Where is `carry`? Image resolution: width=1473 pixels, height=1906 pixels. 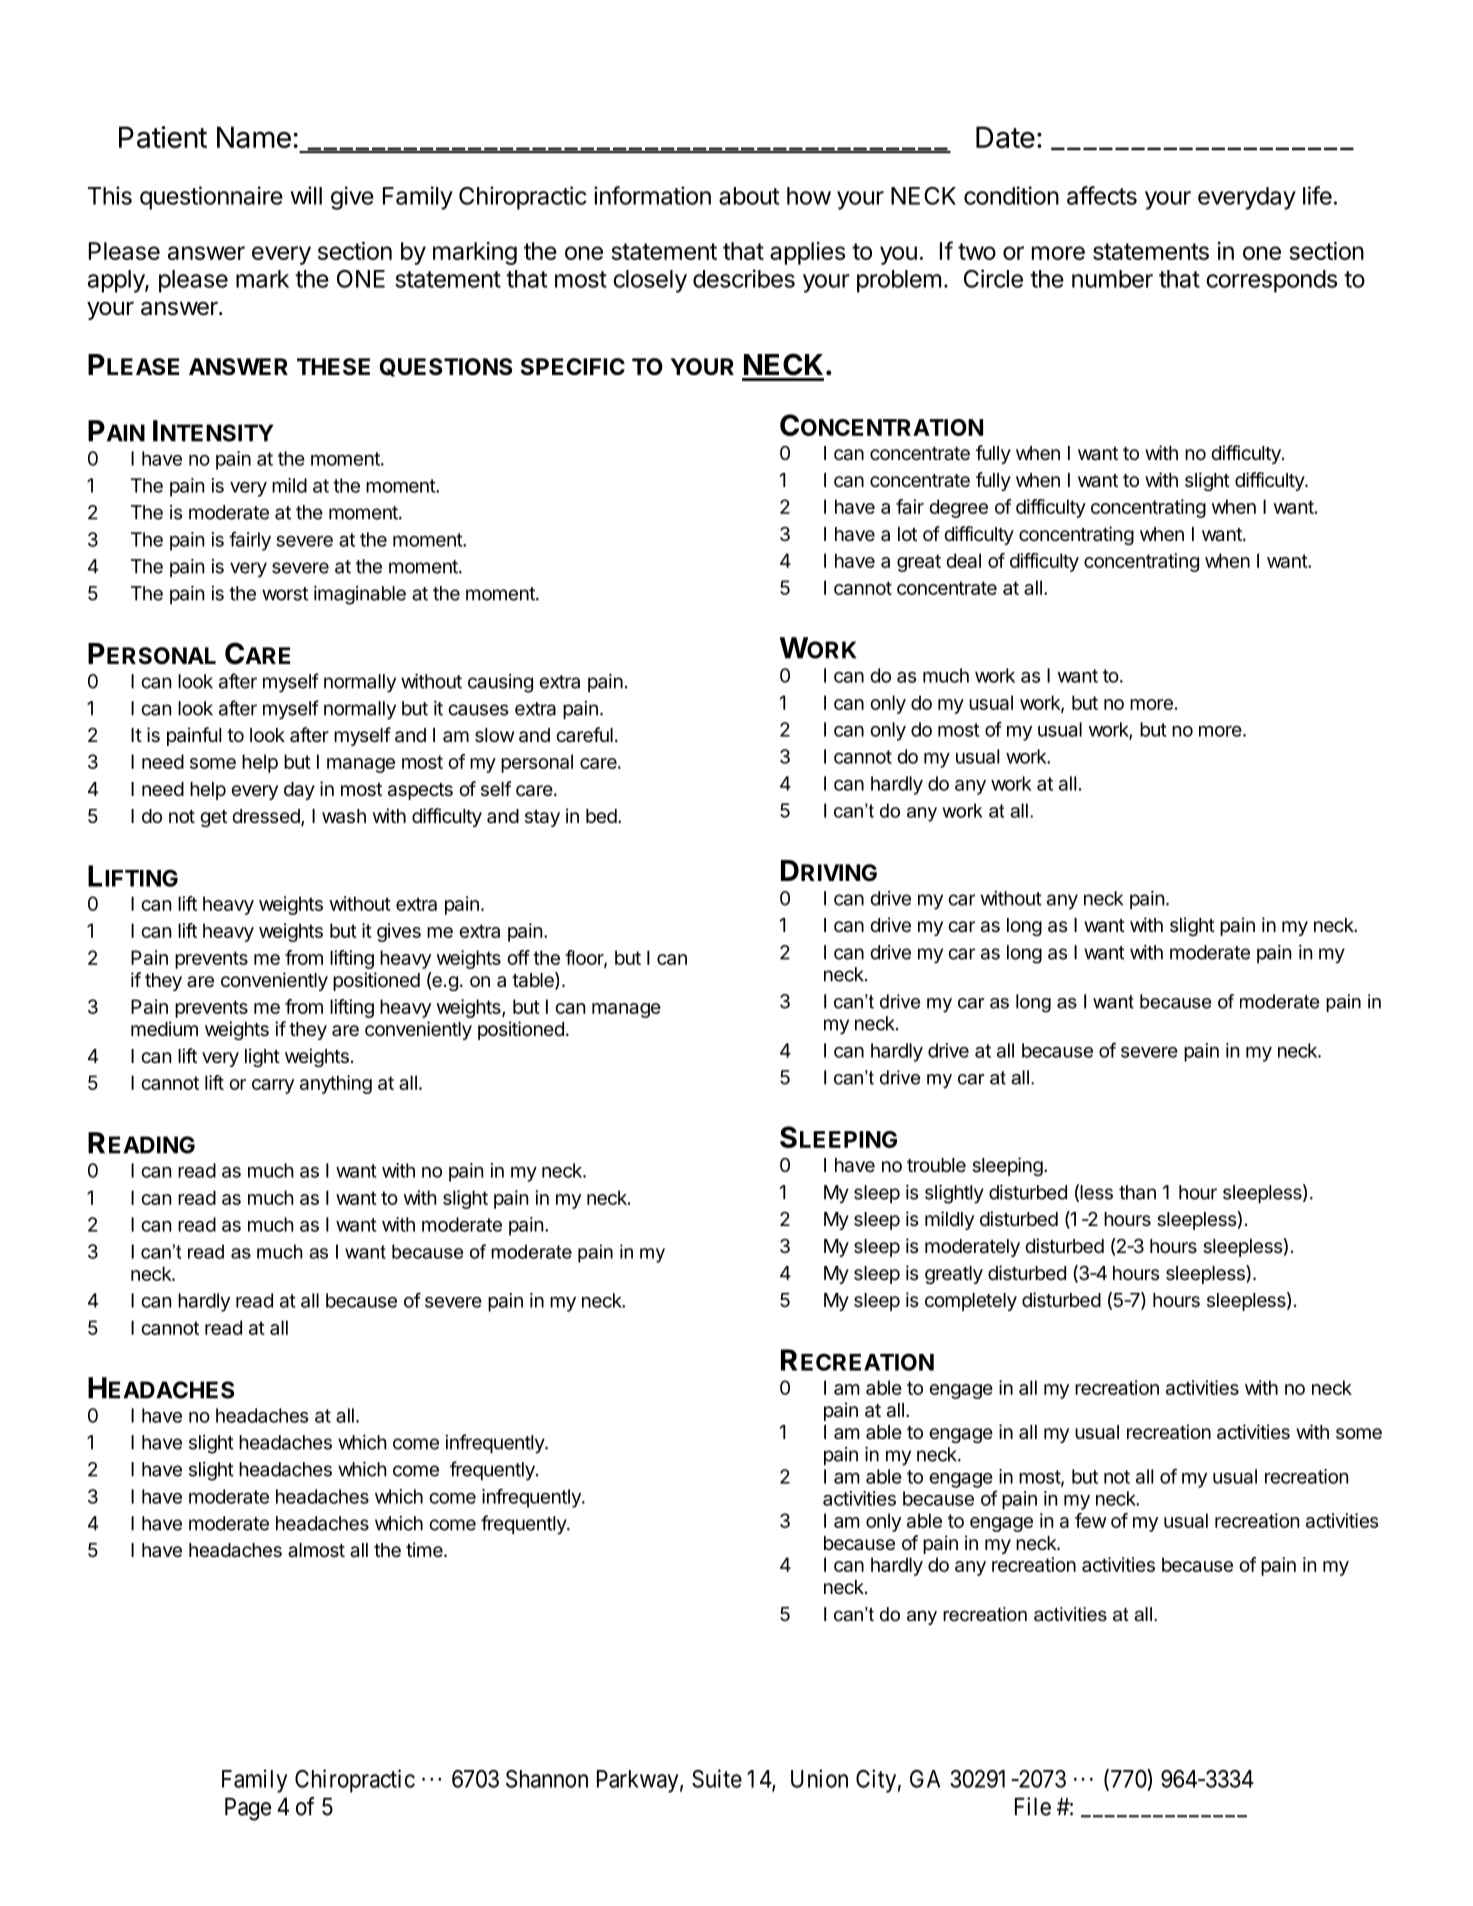
carry is located at coordinates (273, 1086).
